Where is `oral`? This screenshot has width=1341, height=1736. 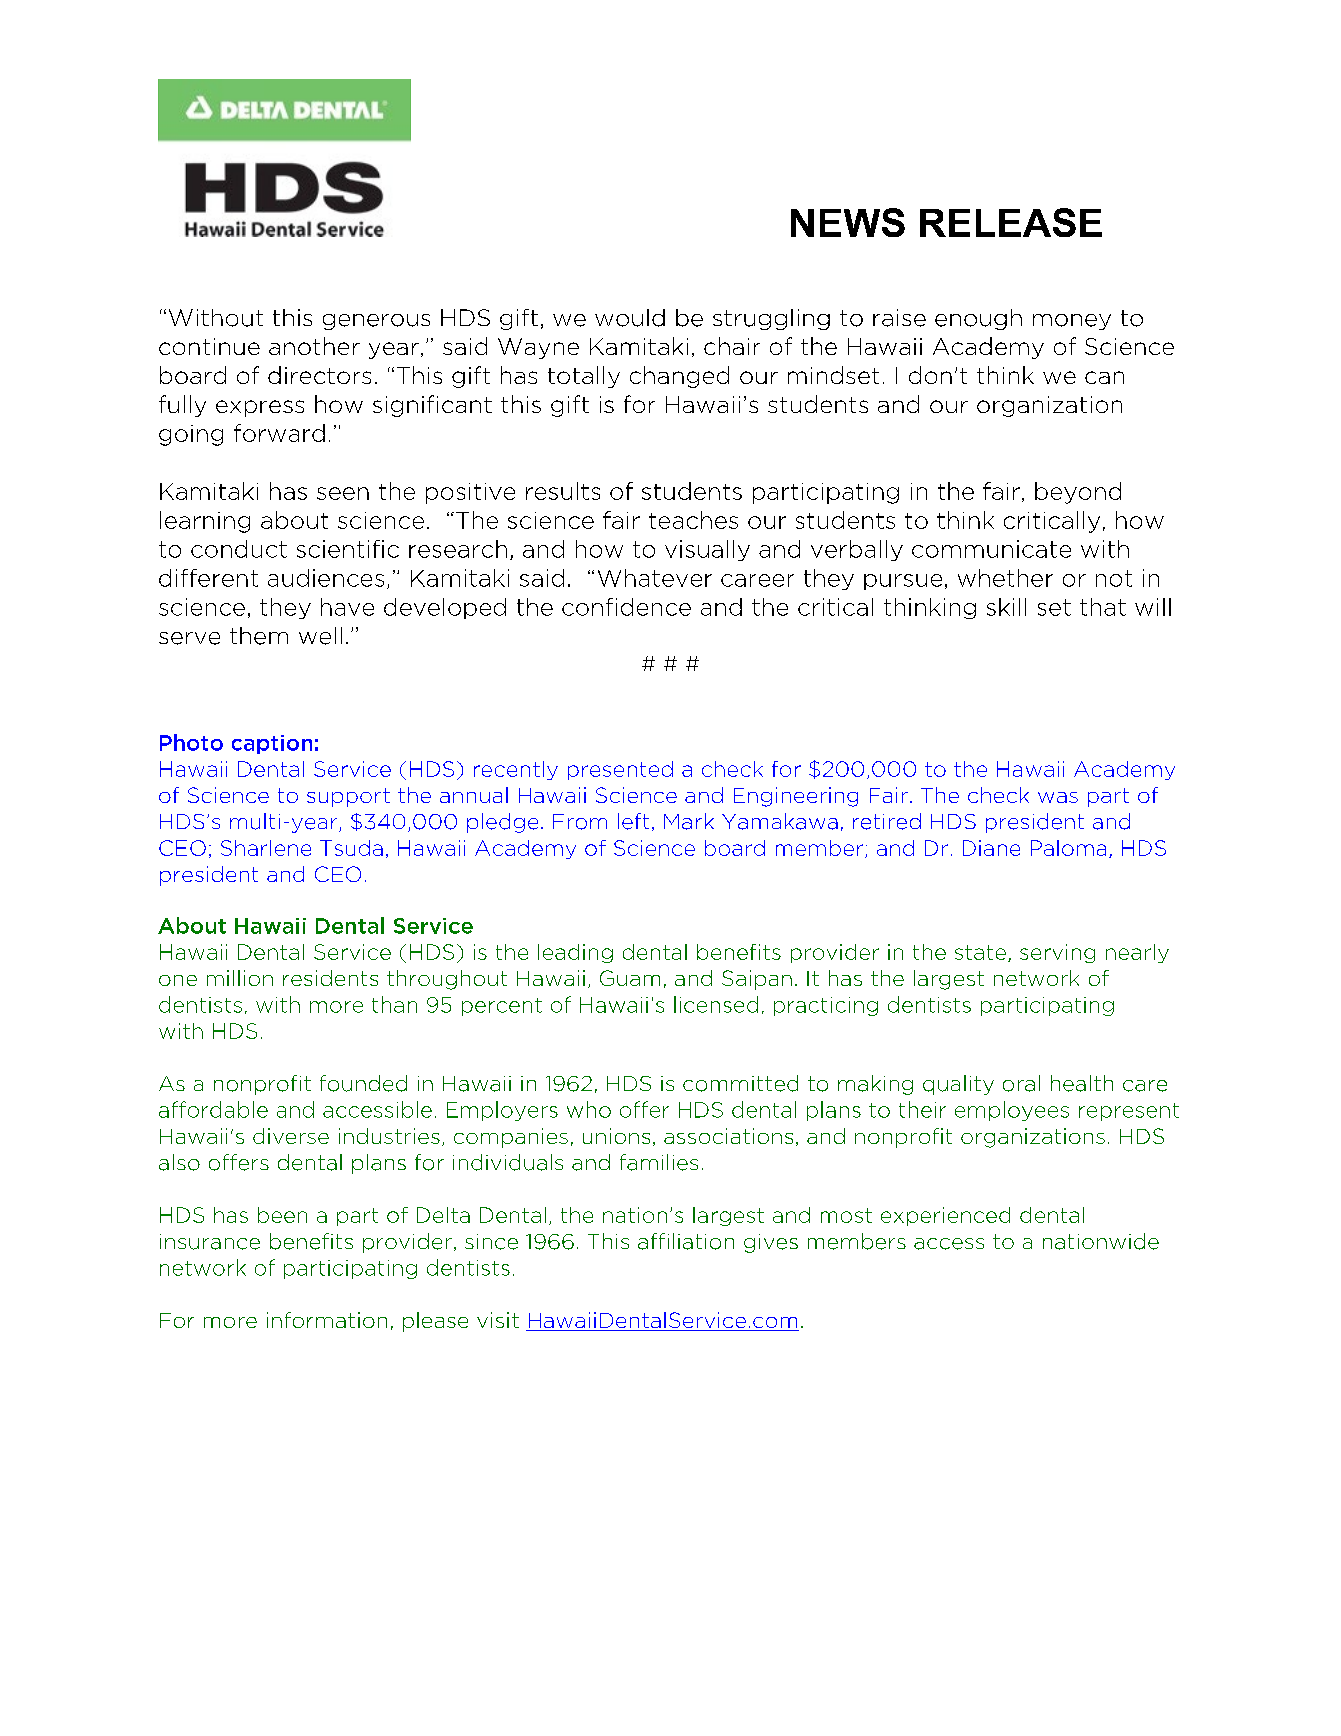
oral is located at coordinates (1021, 1083).
